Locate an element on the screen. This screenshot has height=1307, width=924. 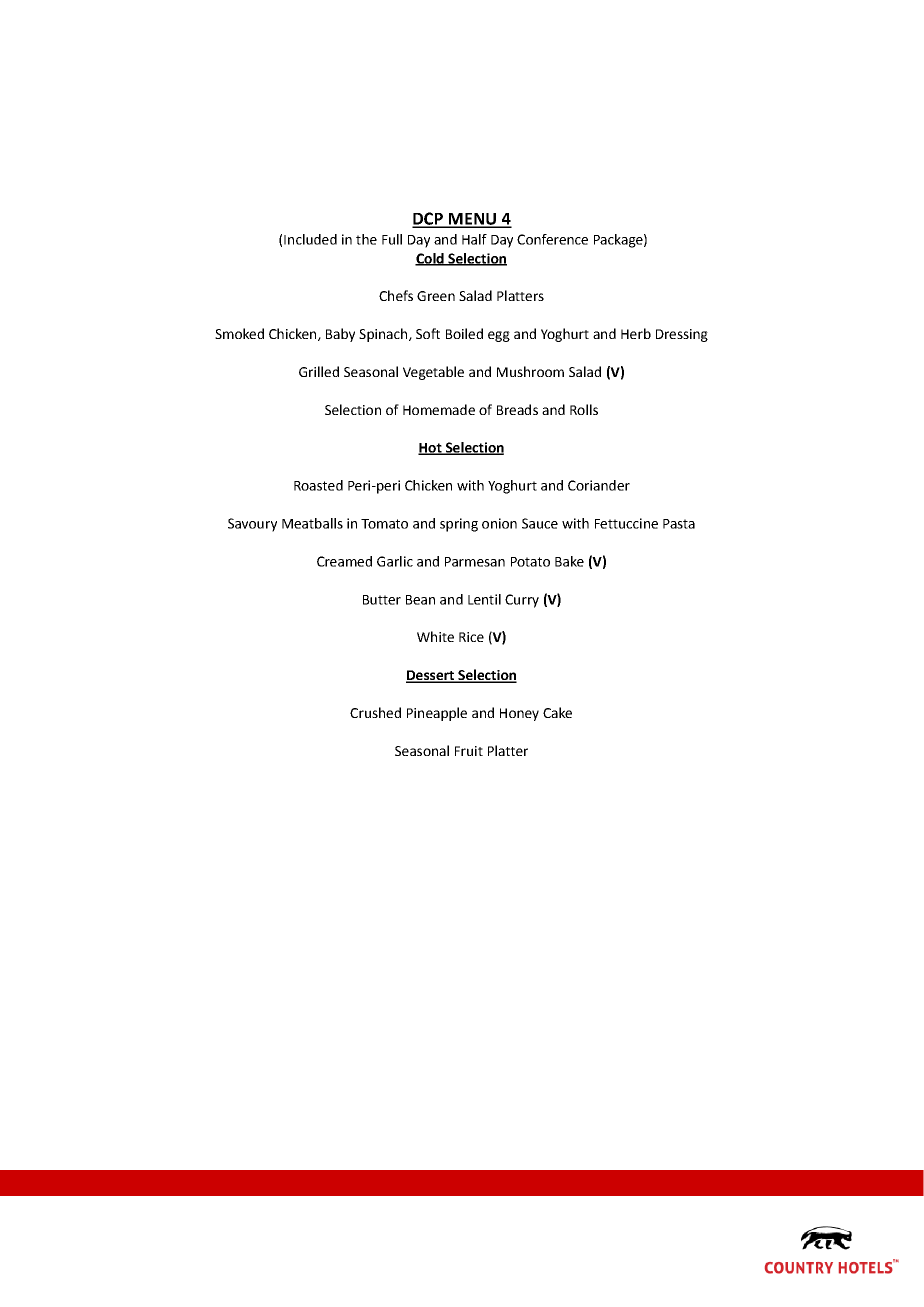
Conference is located at coordinates (552, 239).
